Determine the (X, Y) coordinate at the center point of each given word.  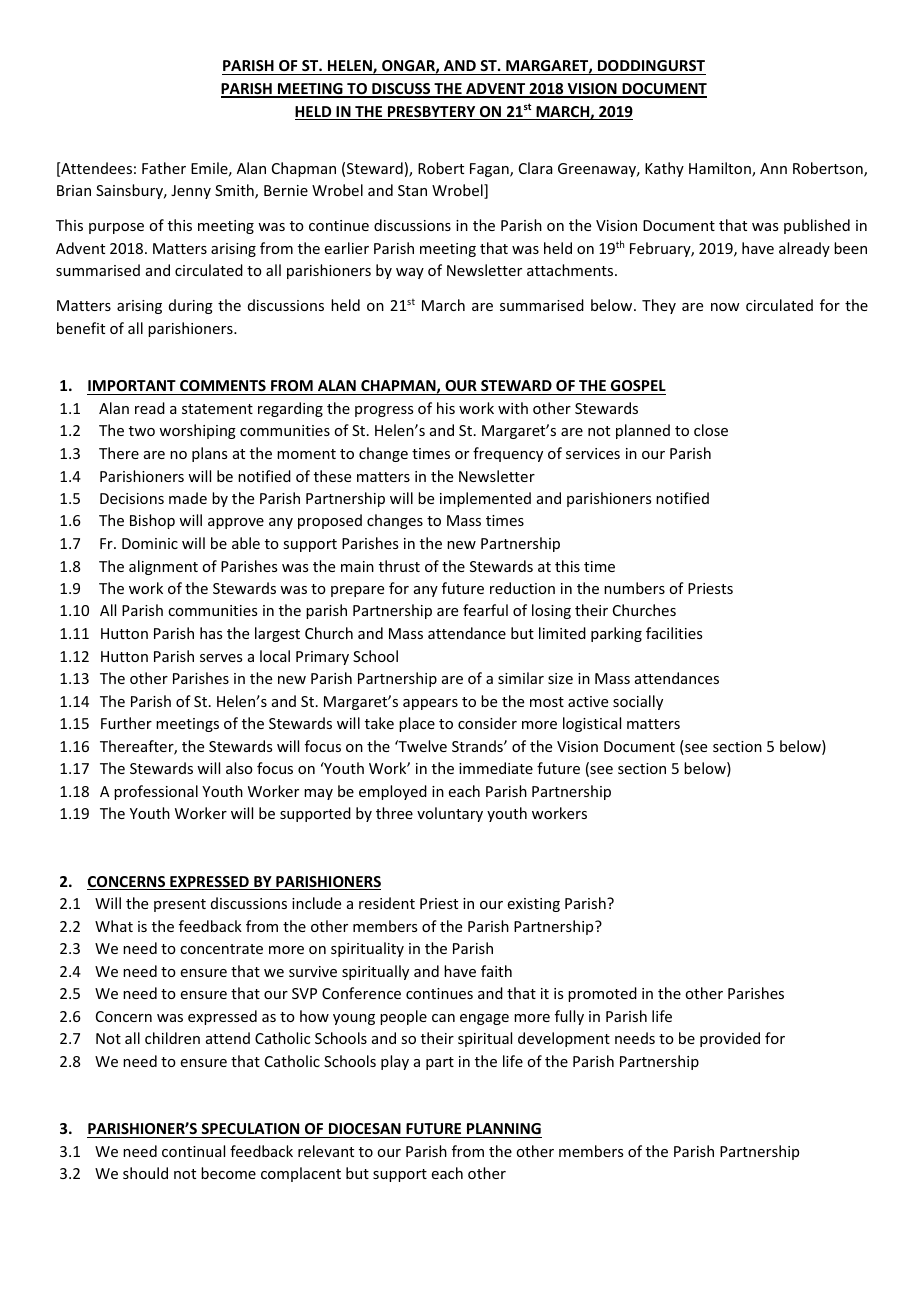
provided (730, 1039)
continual (193, 1151)
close (711, 430)
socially (638, 702)
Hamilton (721, 169)
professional (156, 792)
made (188, 498)
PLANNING (503, 1130)
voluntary (450, 814)
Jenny (191, 192)
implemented (485, 499)
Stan (412, 190)
